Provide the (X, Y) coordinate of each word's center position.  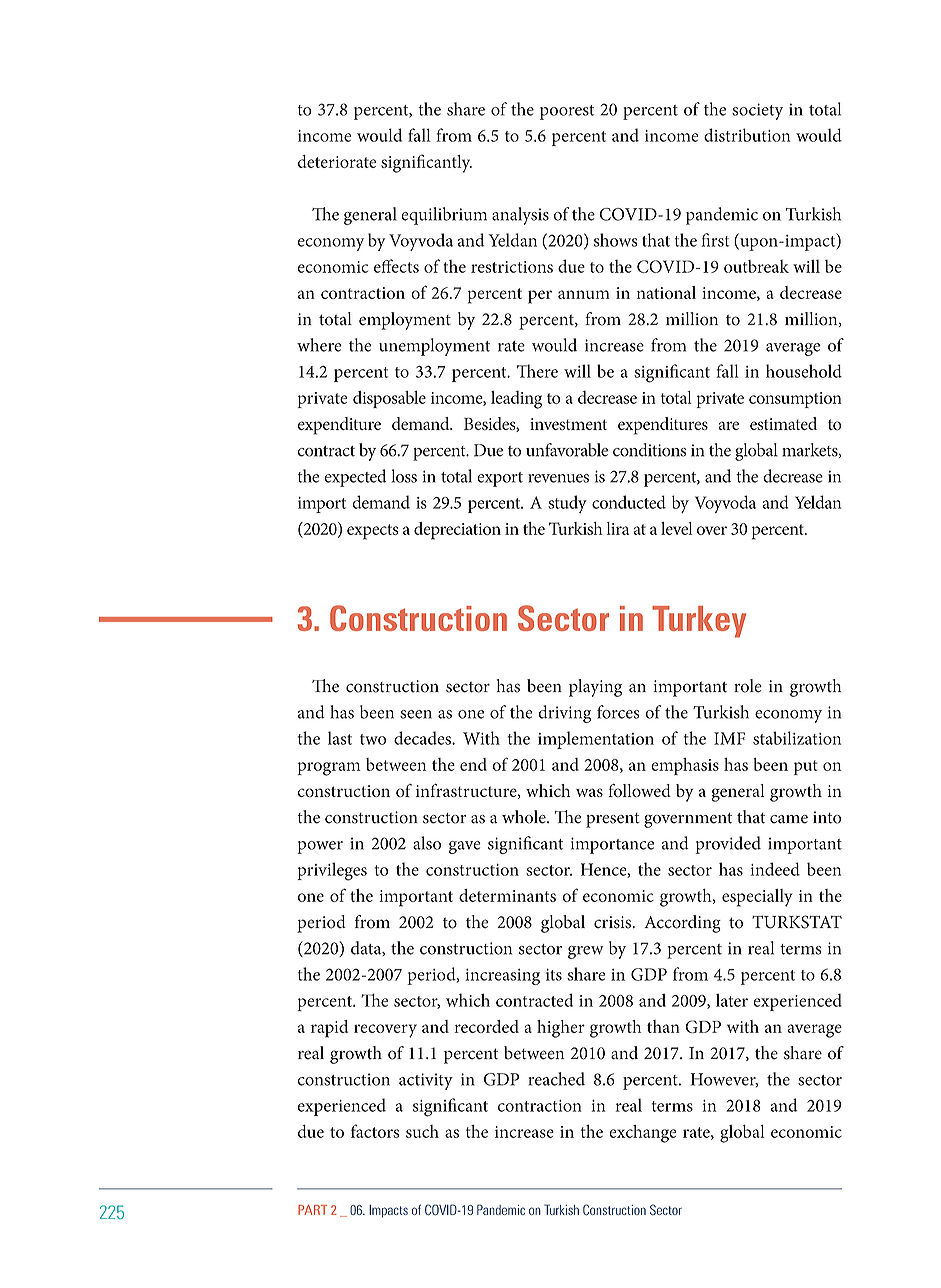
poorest (567, 112)
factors (375, 1131)
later (732, 1000)
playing (595, 688)
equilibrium (444, 216)
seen (416, 714)
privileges (332, 871)
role (748, 686)
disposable (389, 399)
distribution (747, 135)
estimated (783, 423)
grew (586, 952)
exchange (642, 1134)
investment (568, 424)
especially (757, 898)
